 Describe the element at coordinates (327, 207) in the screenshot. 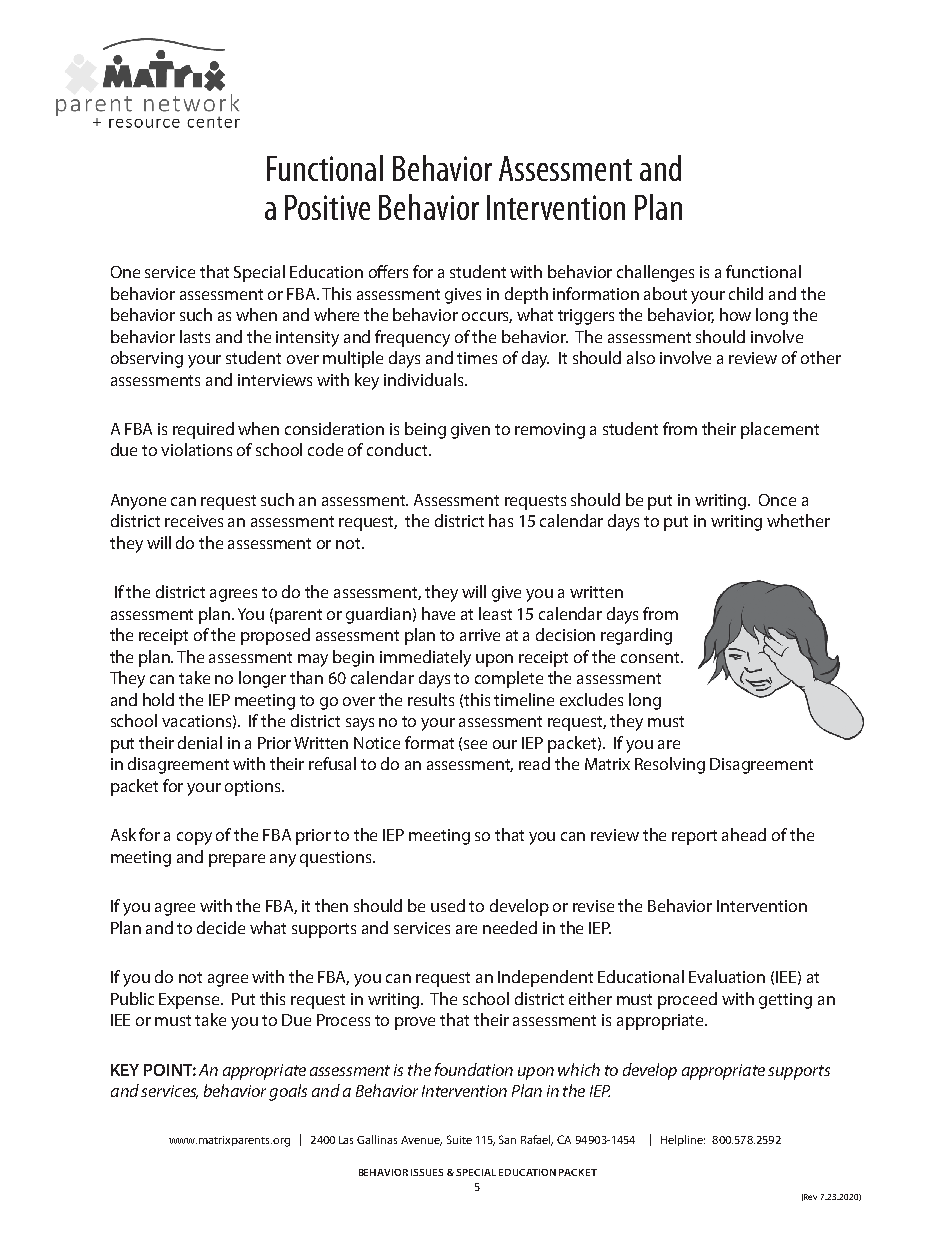

I see `Positive` at that location.
